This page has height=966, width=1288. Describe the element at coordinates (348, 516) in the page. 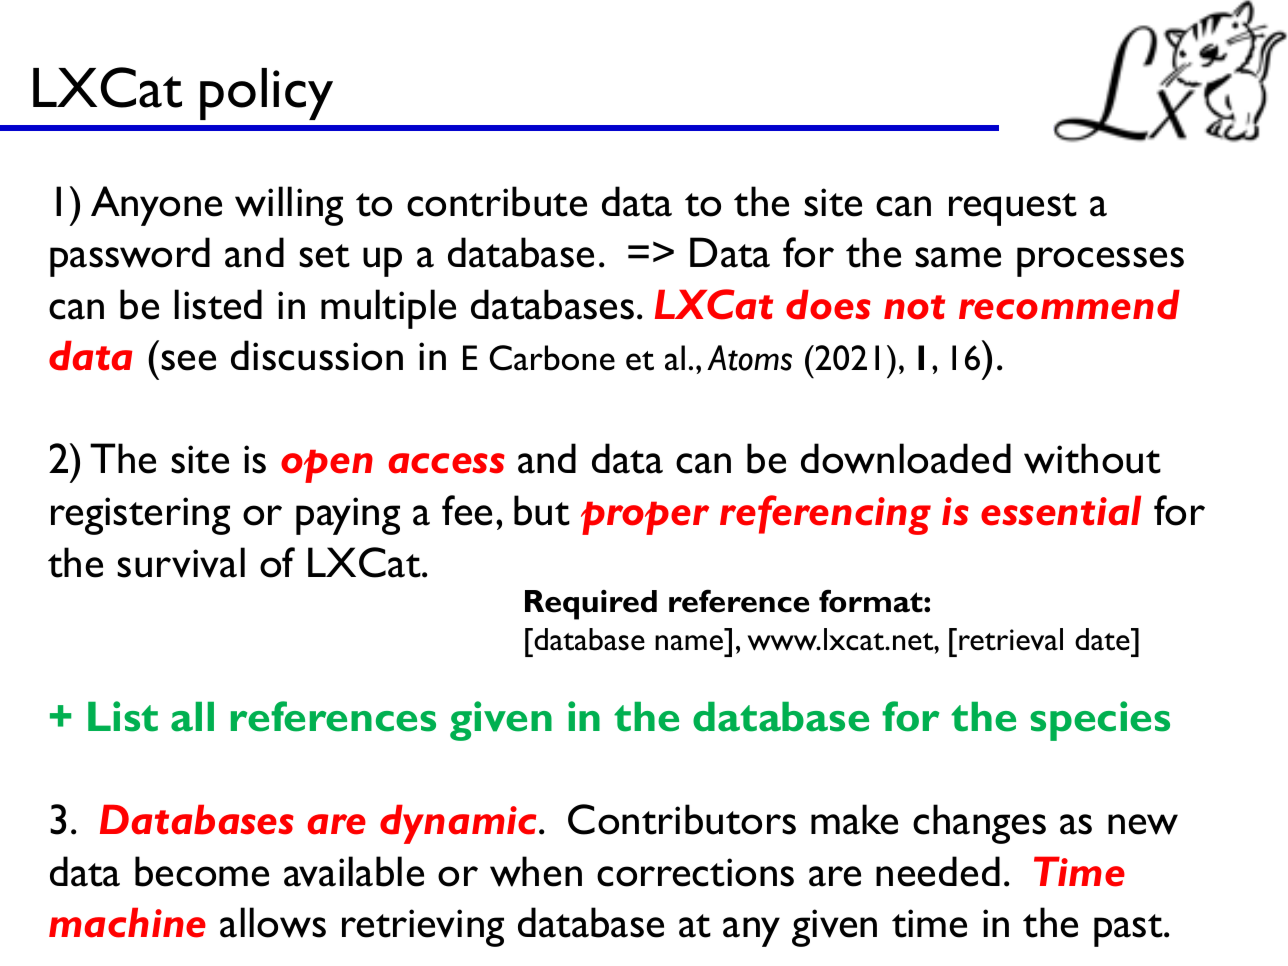

I see `paying` at that location.
